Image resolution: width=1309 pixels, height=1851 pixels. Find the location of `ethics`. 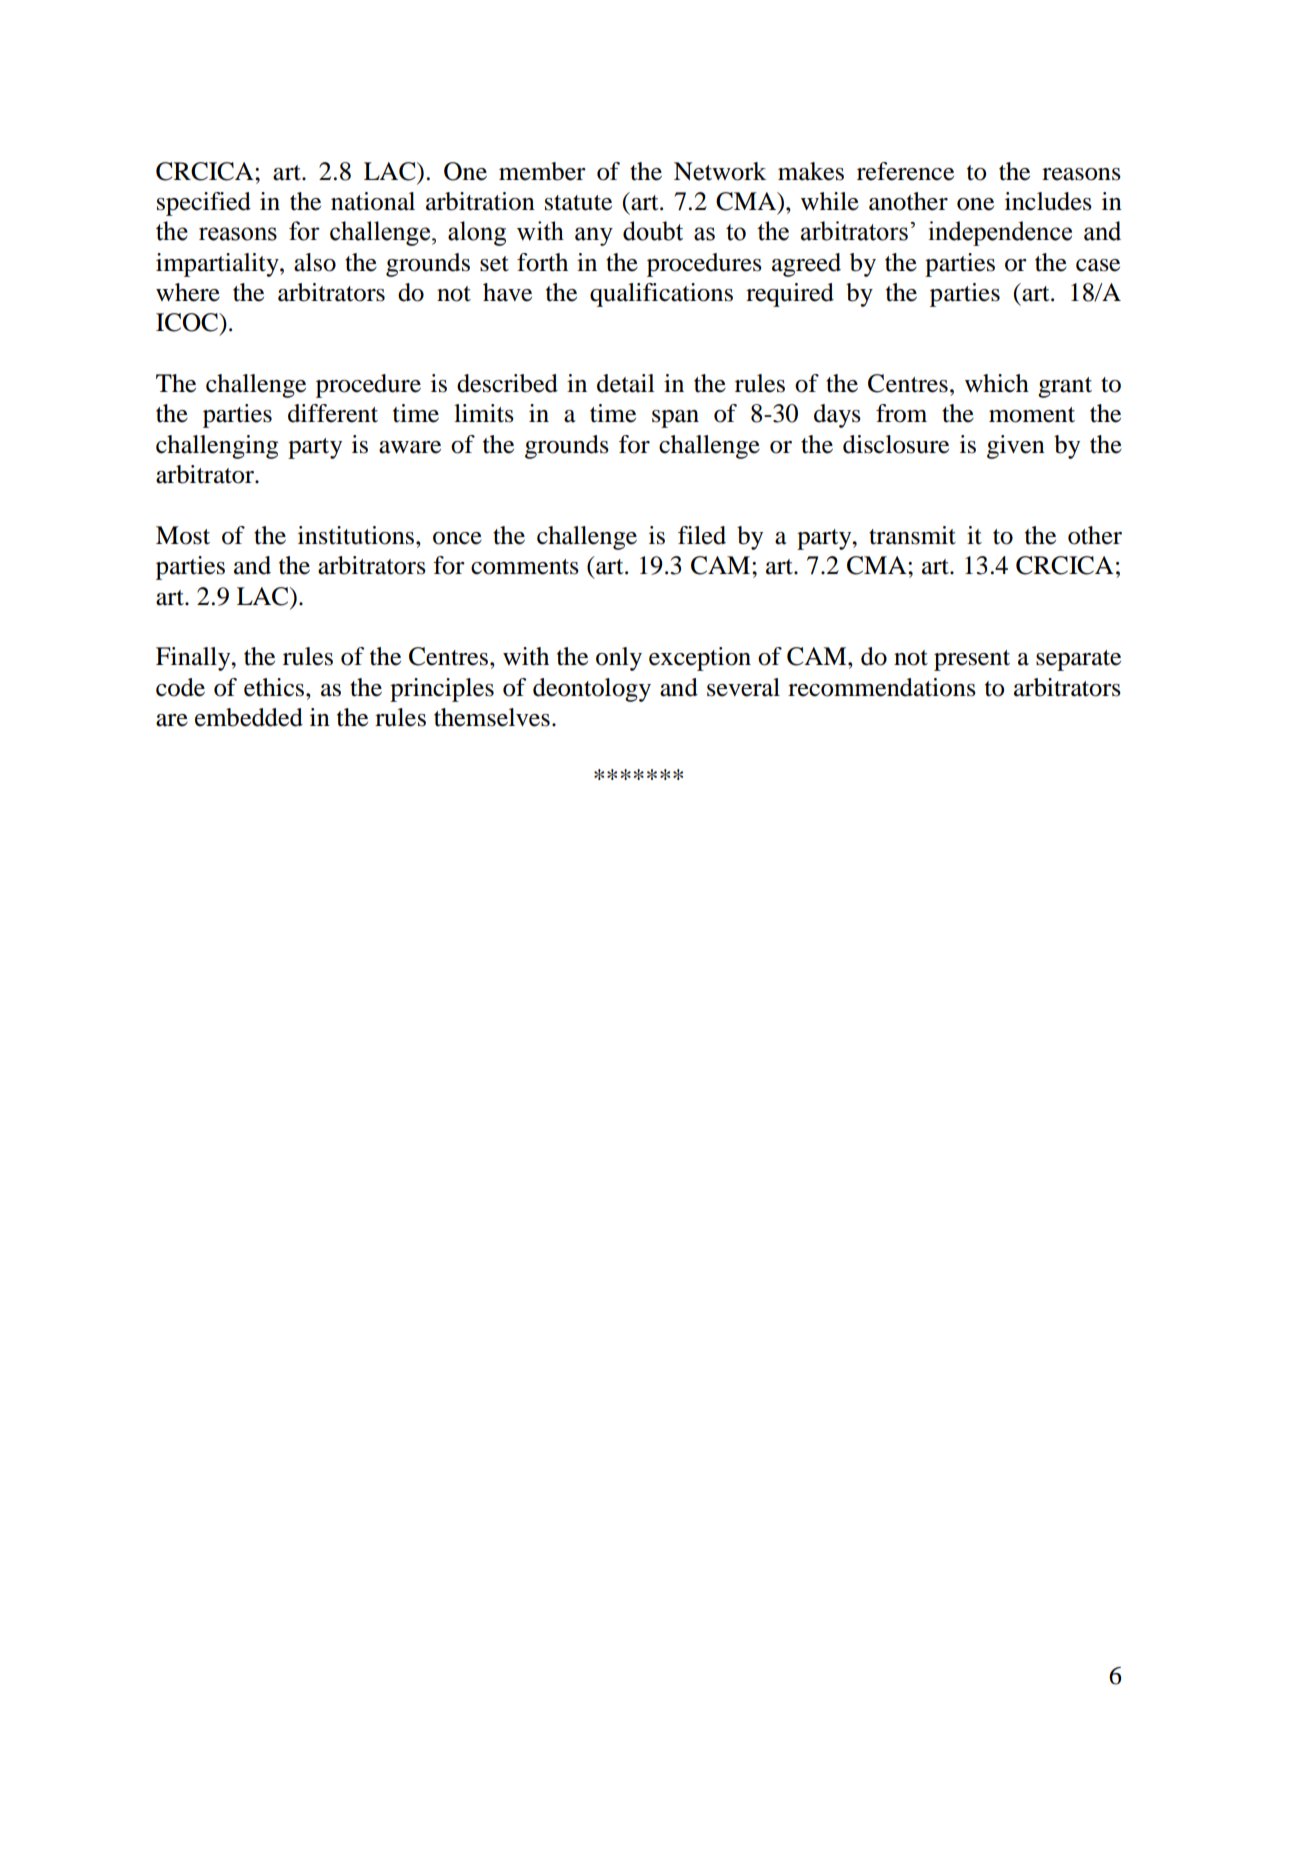

ethics is located at coordinates (275, 687).
